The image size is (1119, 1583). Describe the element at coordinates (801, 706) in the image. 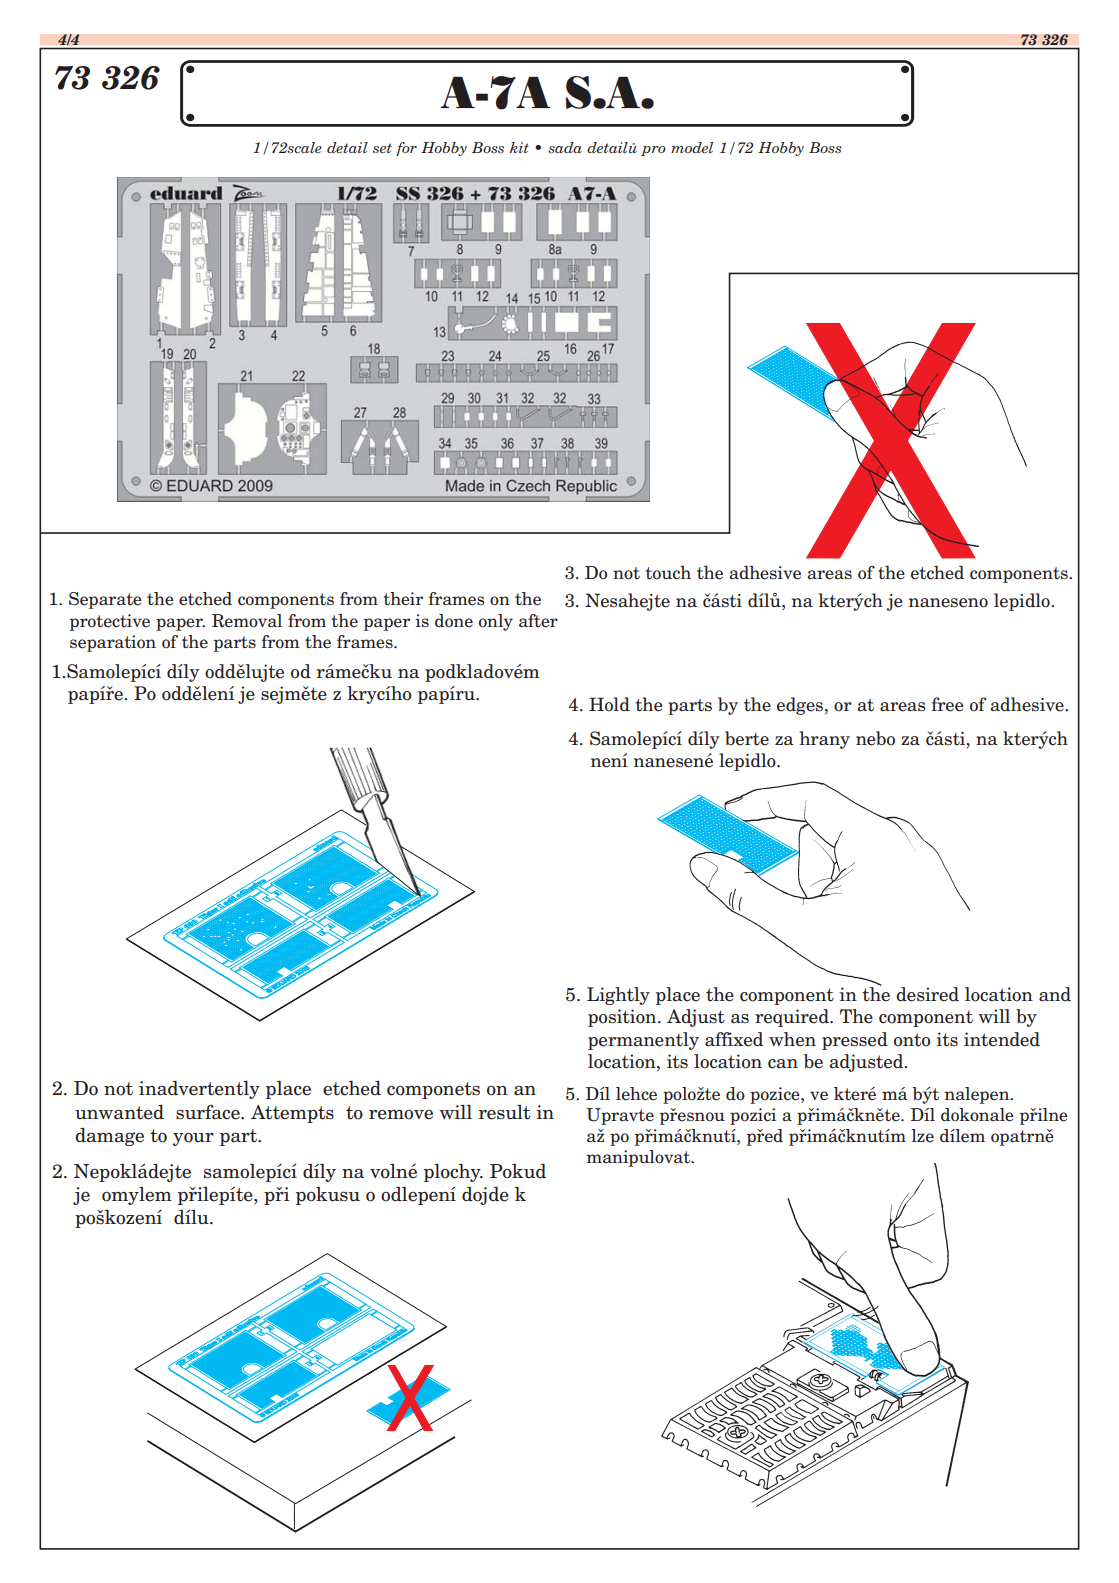

I see `edges` at that location.
